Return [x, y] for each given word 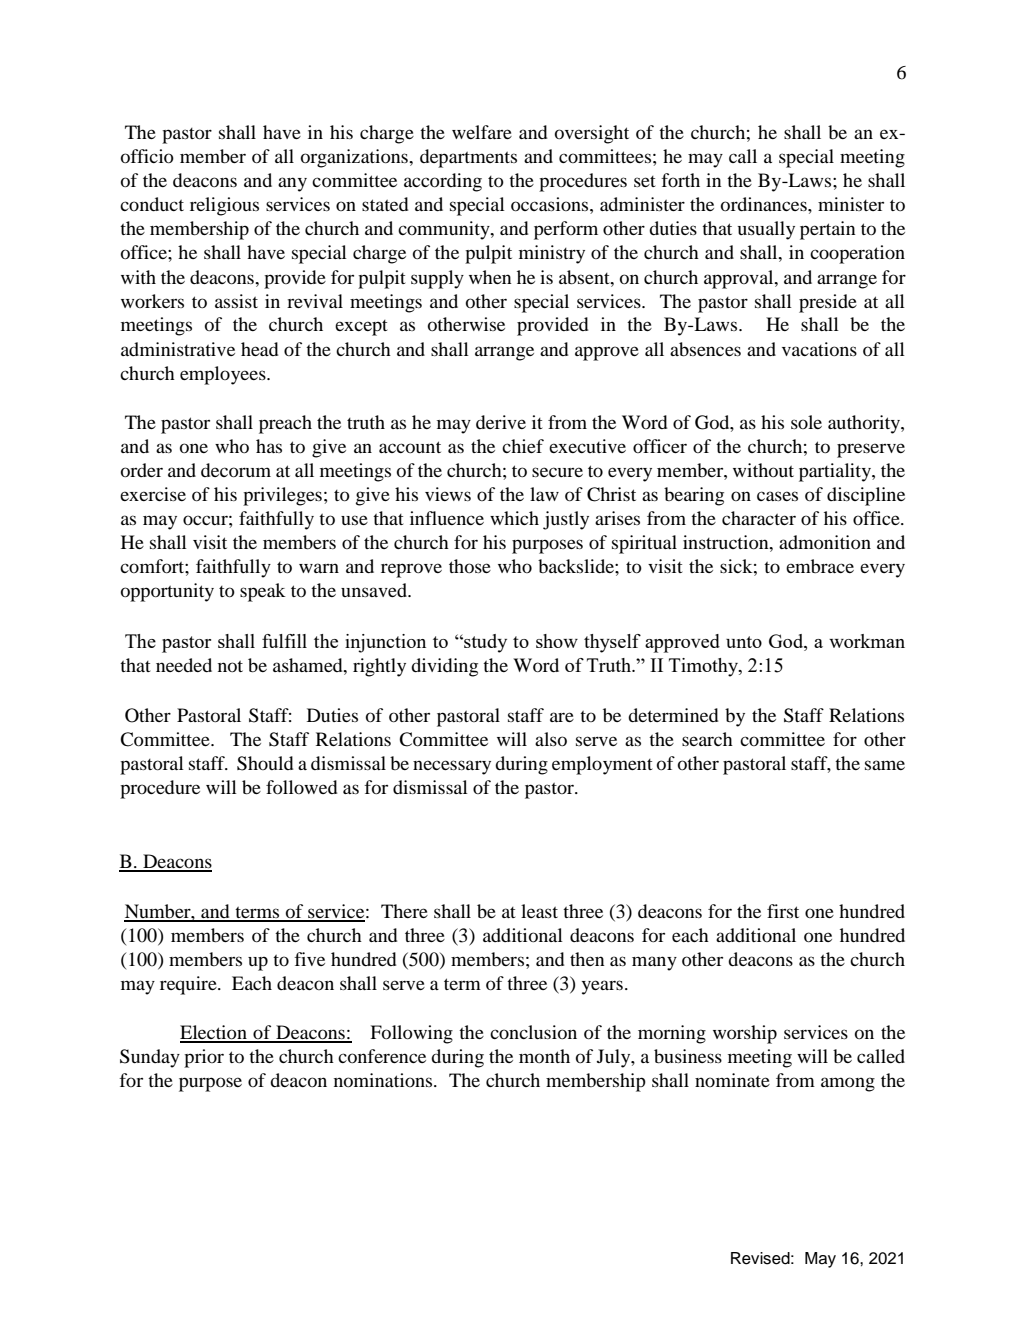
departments [468, 158]
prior [204, 1058]
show [557, 641]
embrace [820, 566]
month [544, 1056]
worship [745, 1034]
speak [263, 592]
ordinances [765, 204]
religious [224, 206]
